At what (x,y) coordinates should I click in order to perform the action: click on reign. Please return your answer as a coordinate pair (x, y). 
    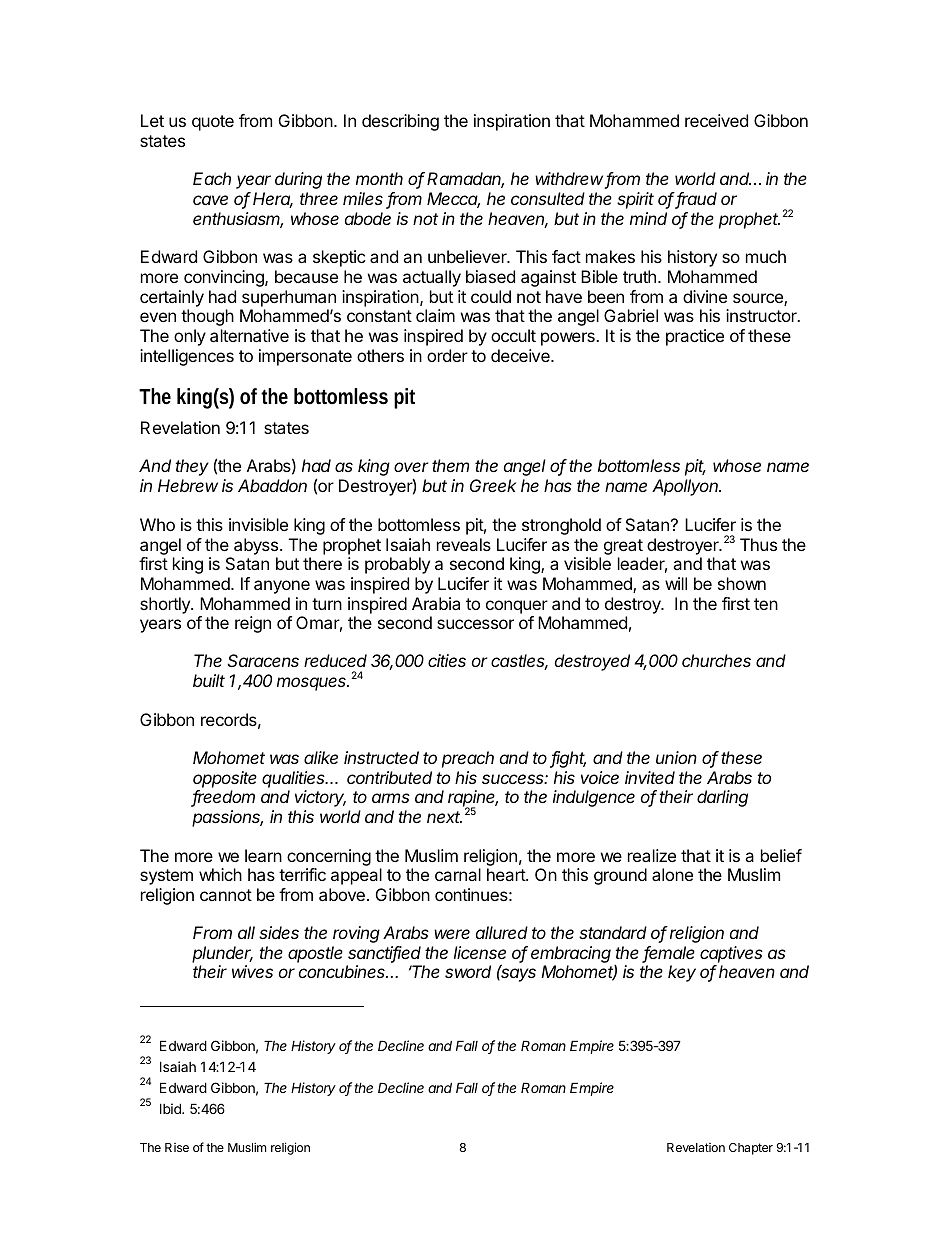
    Looking at the image, I should click on (253, 624).
